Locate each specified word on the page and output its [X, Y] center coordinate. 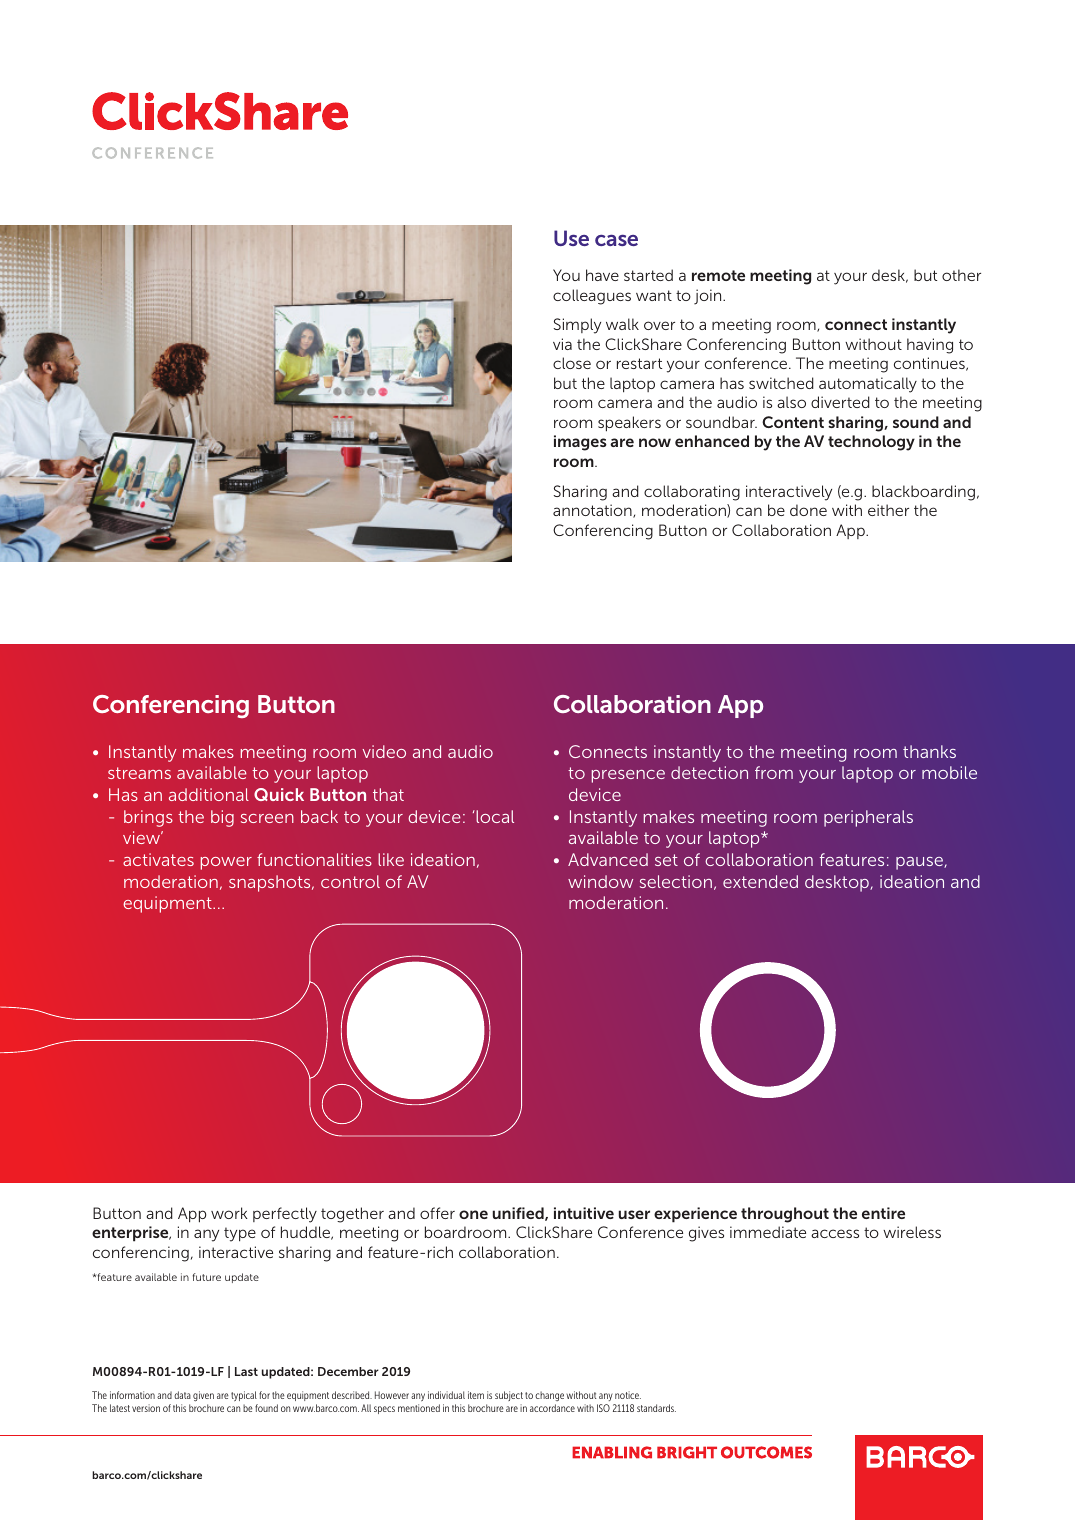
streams [139, 773]
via [562, 344]
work [229, 1213]
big [222, 818]
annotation [593, 511]
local [494, 816]
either [888, 510]
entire [883, 1213]
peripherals [868, 818]
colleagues [592, 297]
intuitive [584, 1213]
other [961, 275]
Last [246, 1371]
